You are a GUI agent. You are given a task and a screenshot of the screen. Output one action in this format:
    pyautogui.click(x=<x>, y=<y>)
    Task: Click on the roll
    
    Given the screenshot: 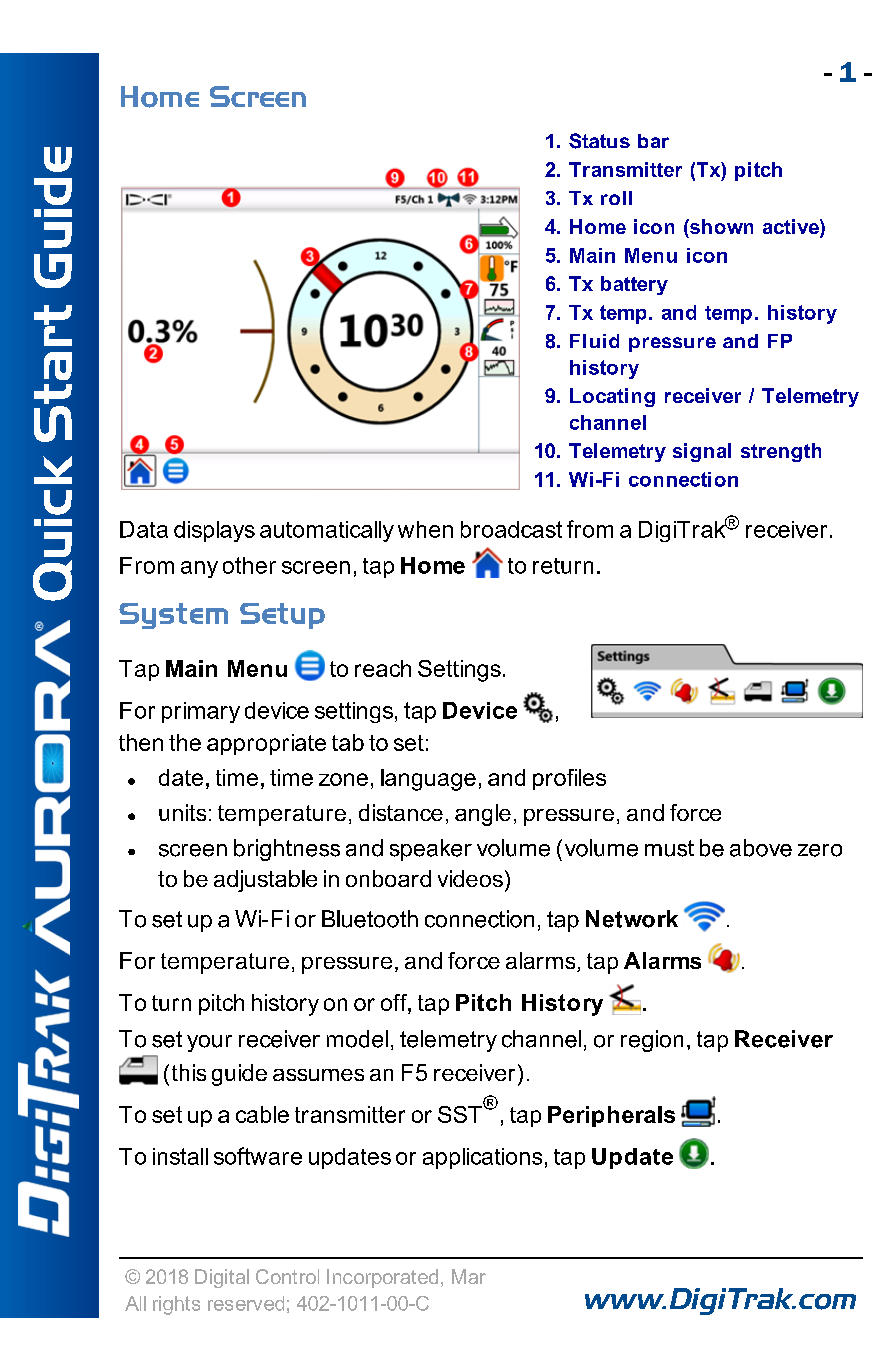 What is the action you would take?
    pyautogui.click(x=616, y=198)
